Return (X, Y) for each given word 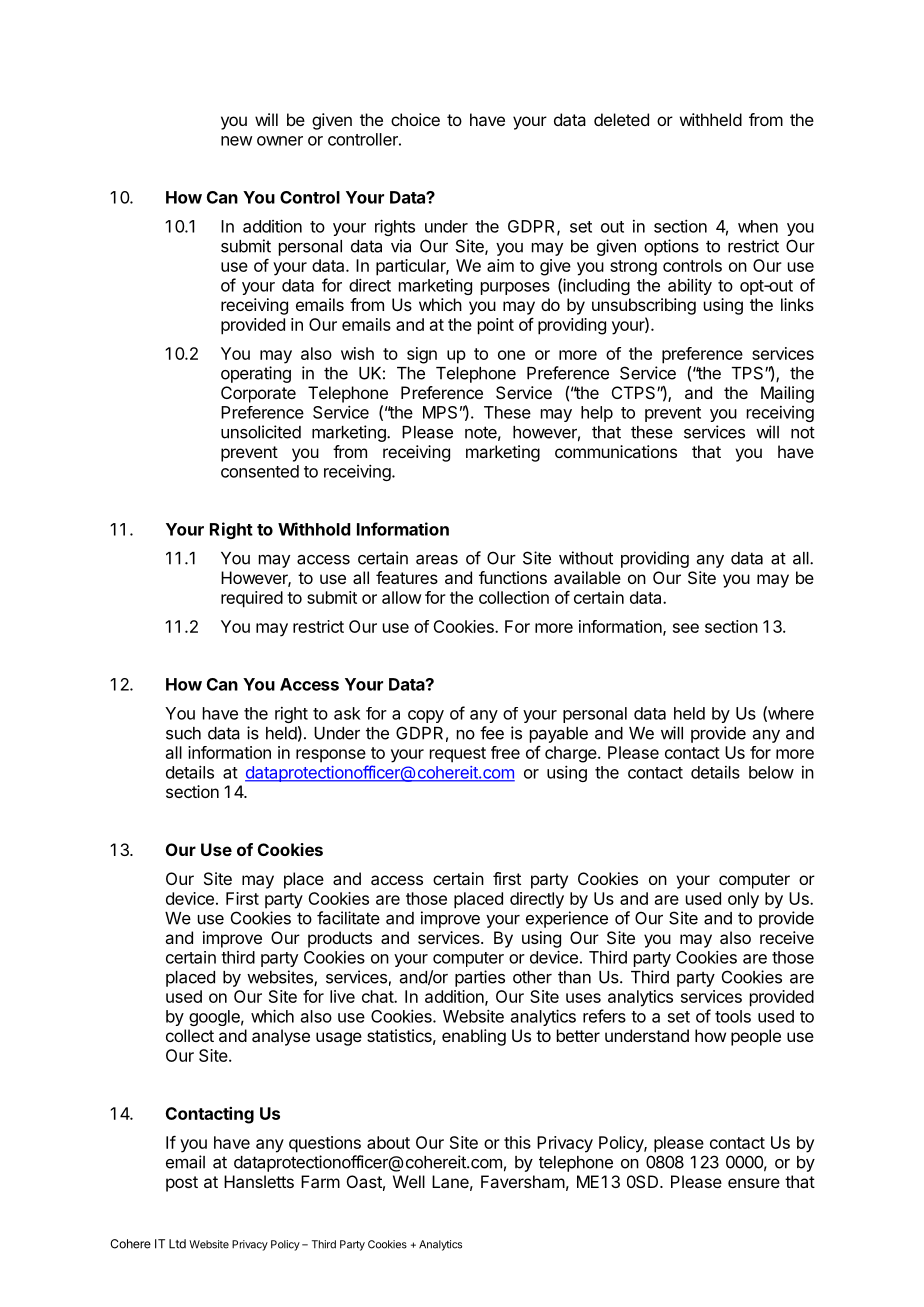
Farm (320, 1181)
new (237, 141)
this (517, 1142)
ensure (754, 1183)
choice (415, 119)
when (758, 226)
